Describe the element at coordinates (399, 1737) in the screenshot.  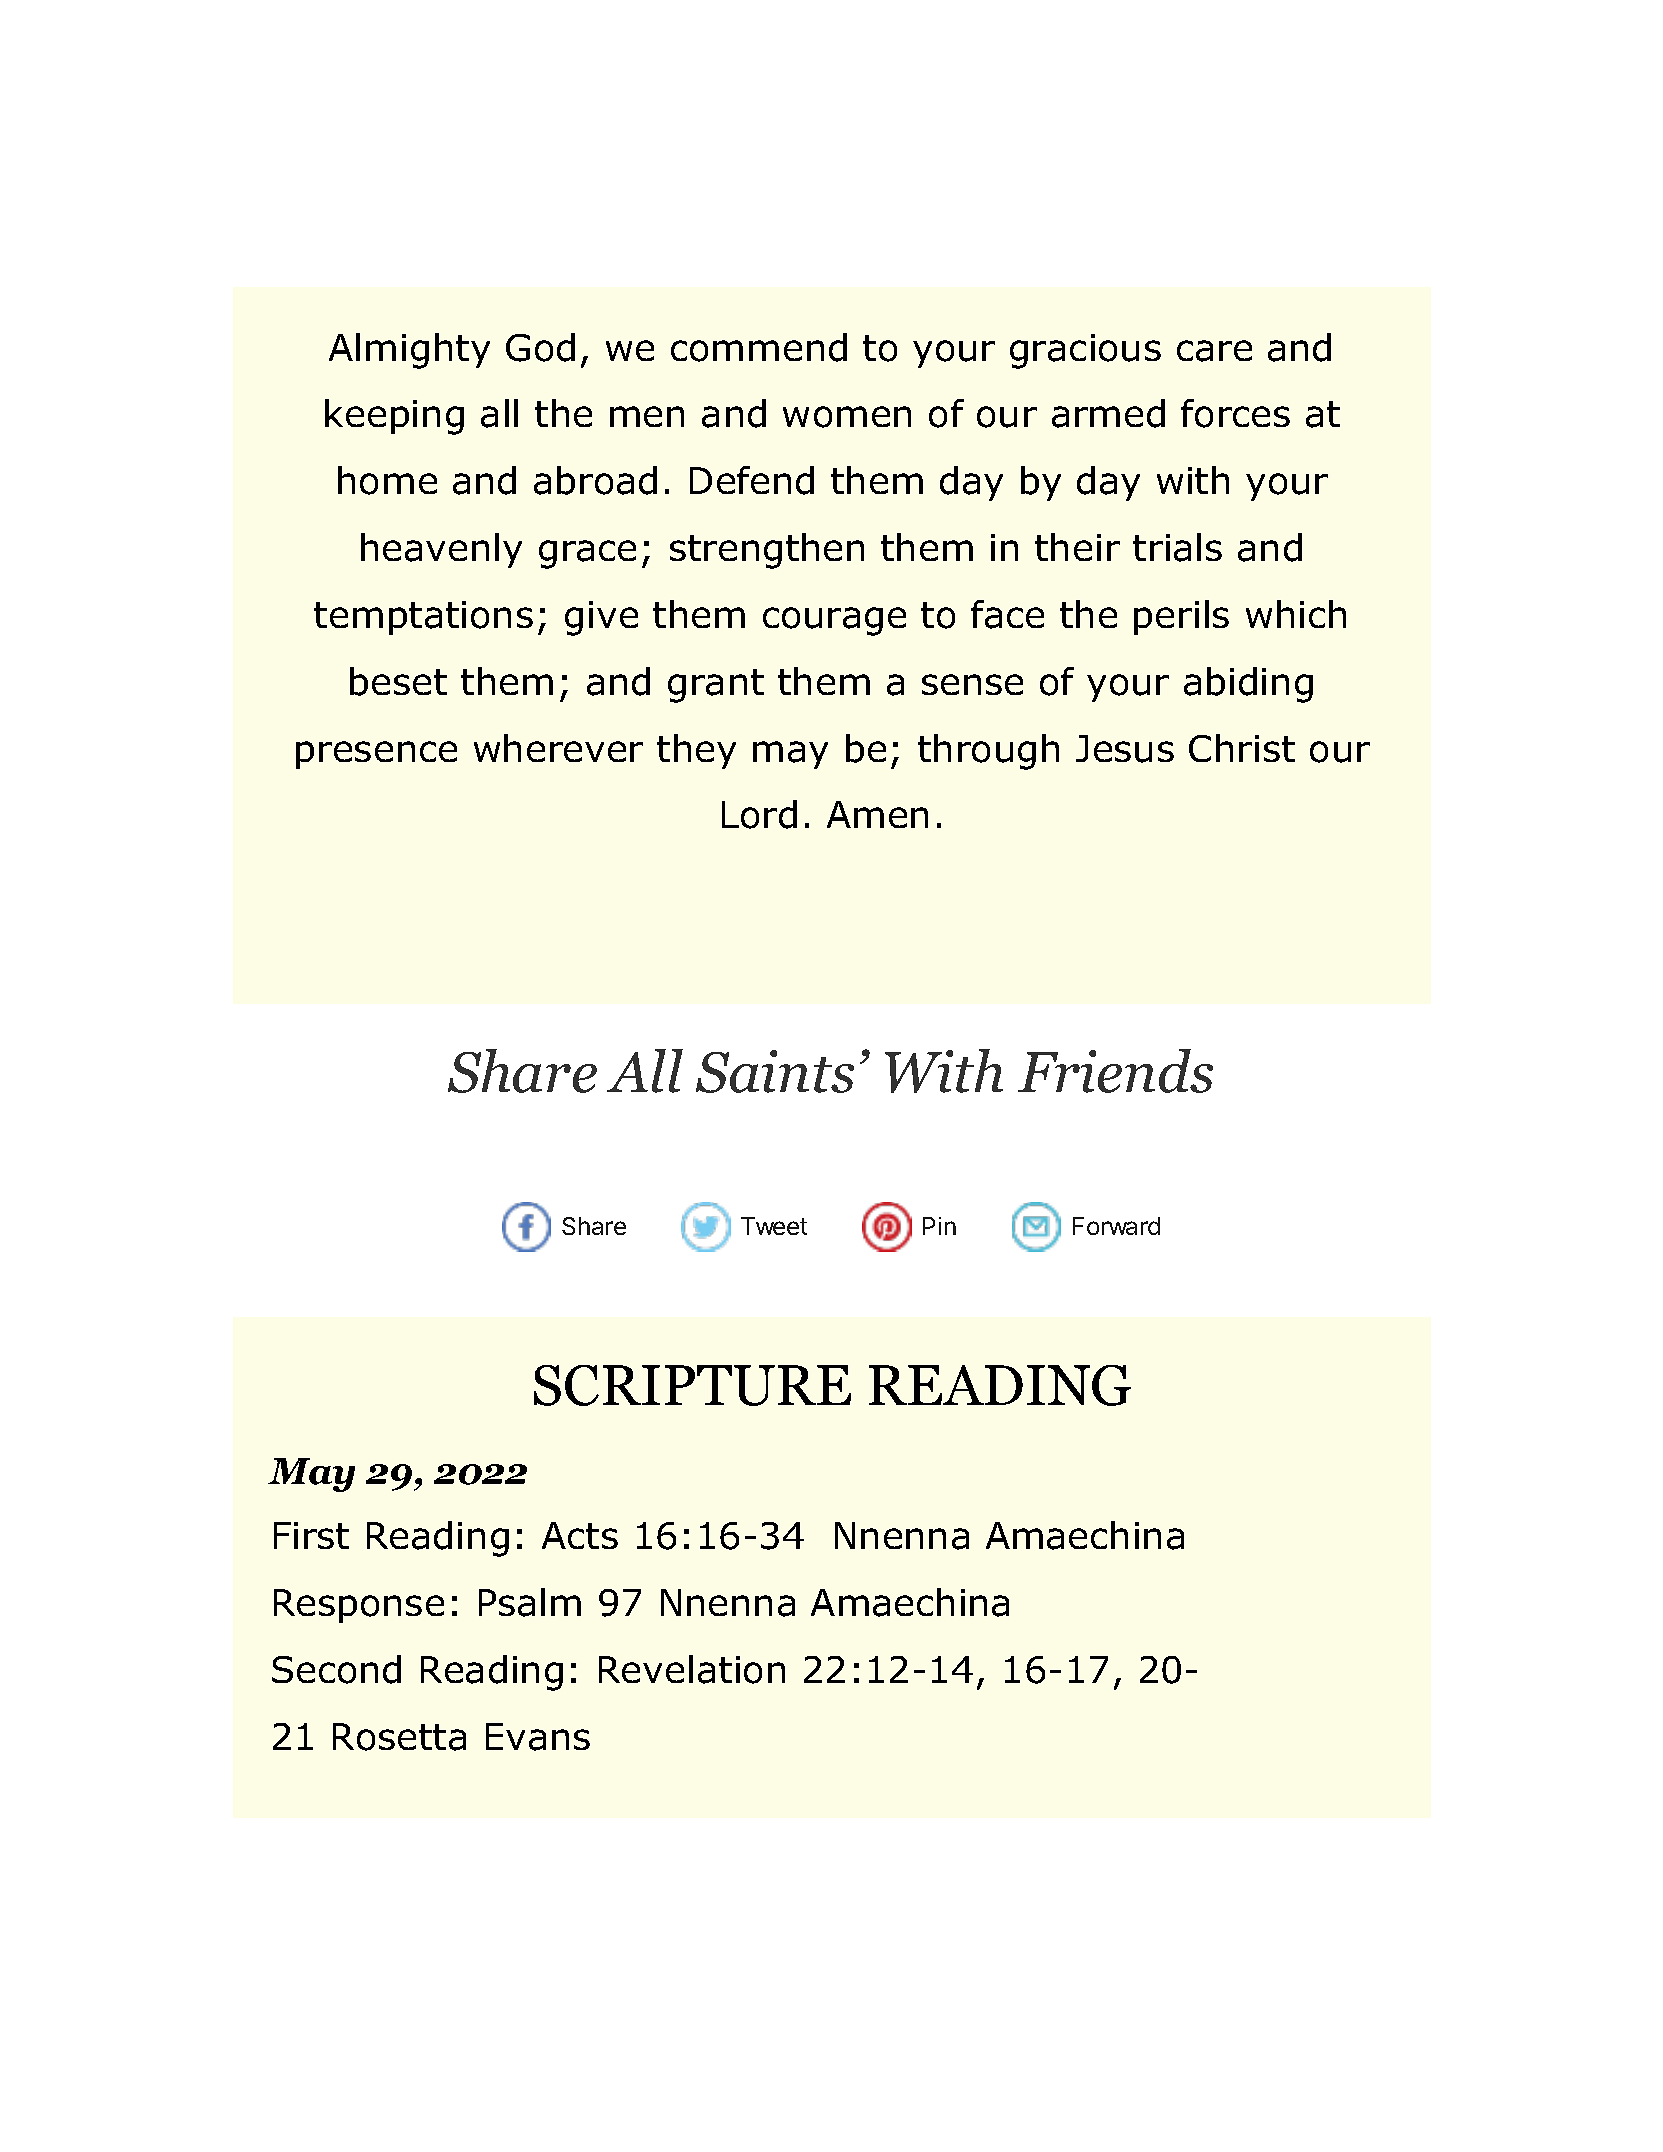
I see `Rosetta` at that location.
